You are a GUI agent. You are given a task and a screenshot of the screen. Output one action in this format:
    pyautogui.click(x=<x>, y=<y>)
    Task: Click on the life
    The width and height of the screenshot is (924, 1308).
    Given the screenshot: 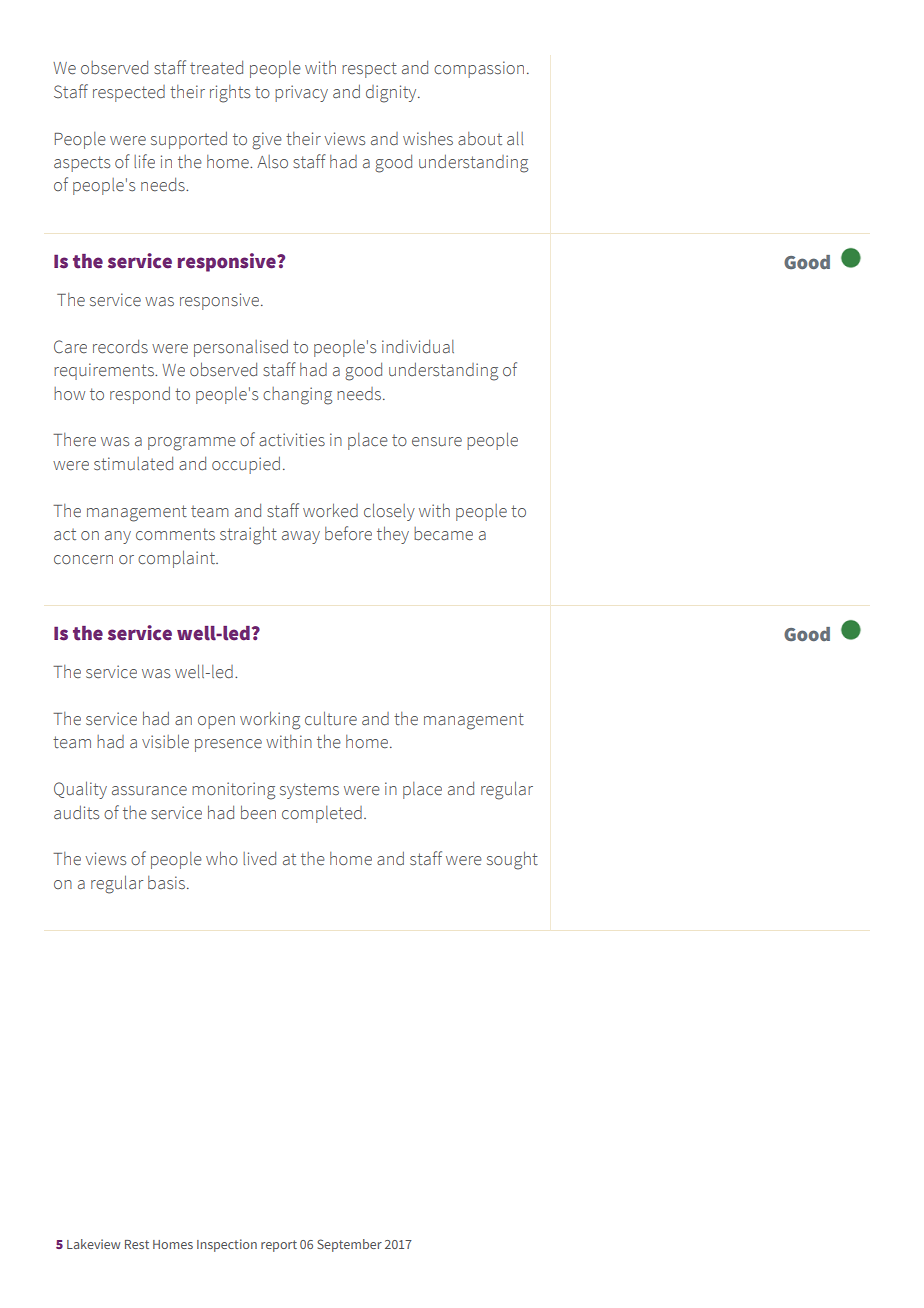 What is the action you would take?
    pyautogui.click(x=144, y=161)
